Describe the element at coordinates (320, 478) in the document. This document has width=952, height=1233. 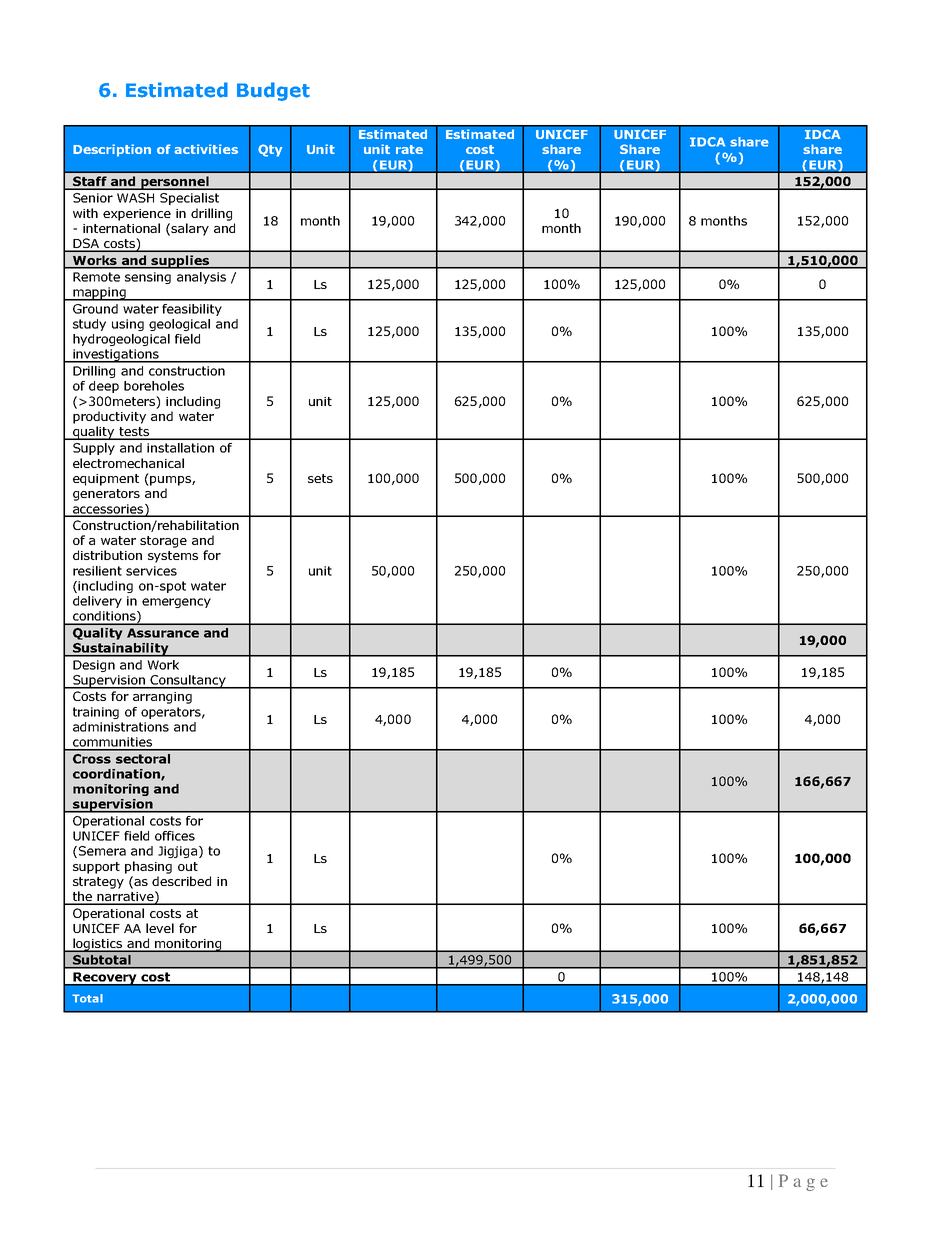
I see `sets` at that location.
